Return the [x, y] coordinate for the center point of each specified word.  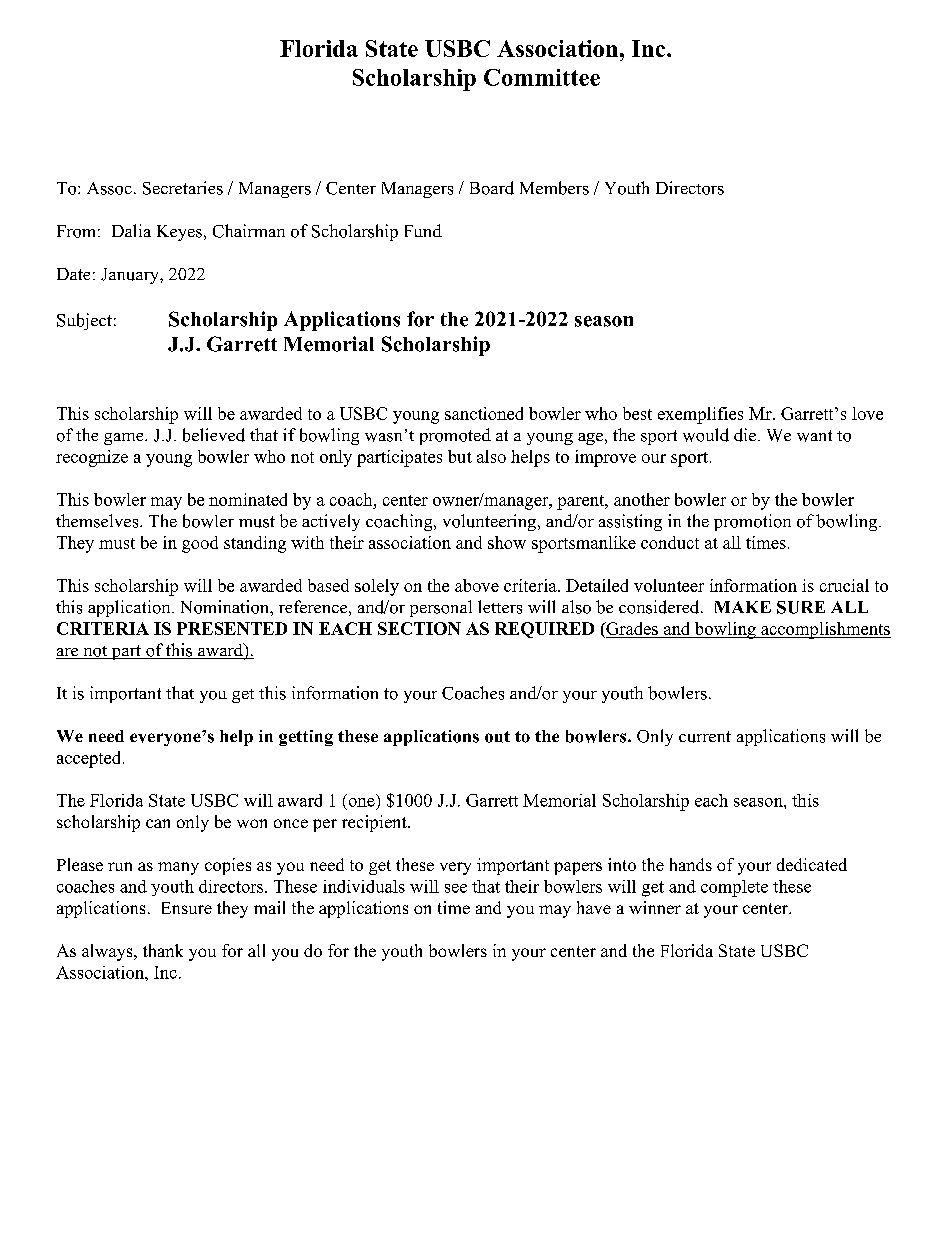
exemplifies [700, 415]
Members [554, 188]
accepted [90, 759]
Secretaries [183, 188]
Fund [423, 230]
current [705, 737]
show [507, 542]
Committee [542, 77]
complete [734, 888]
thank [163, 950]
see [456, 888]
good [200, 544]
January [131, 276]
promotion [752, 522]
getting [306, 738]
